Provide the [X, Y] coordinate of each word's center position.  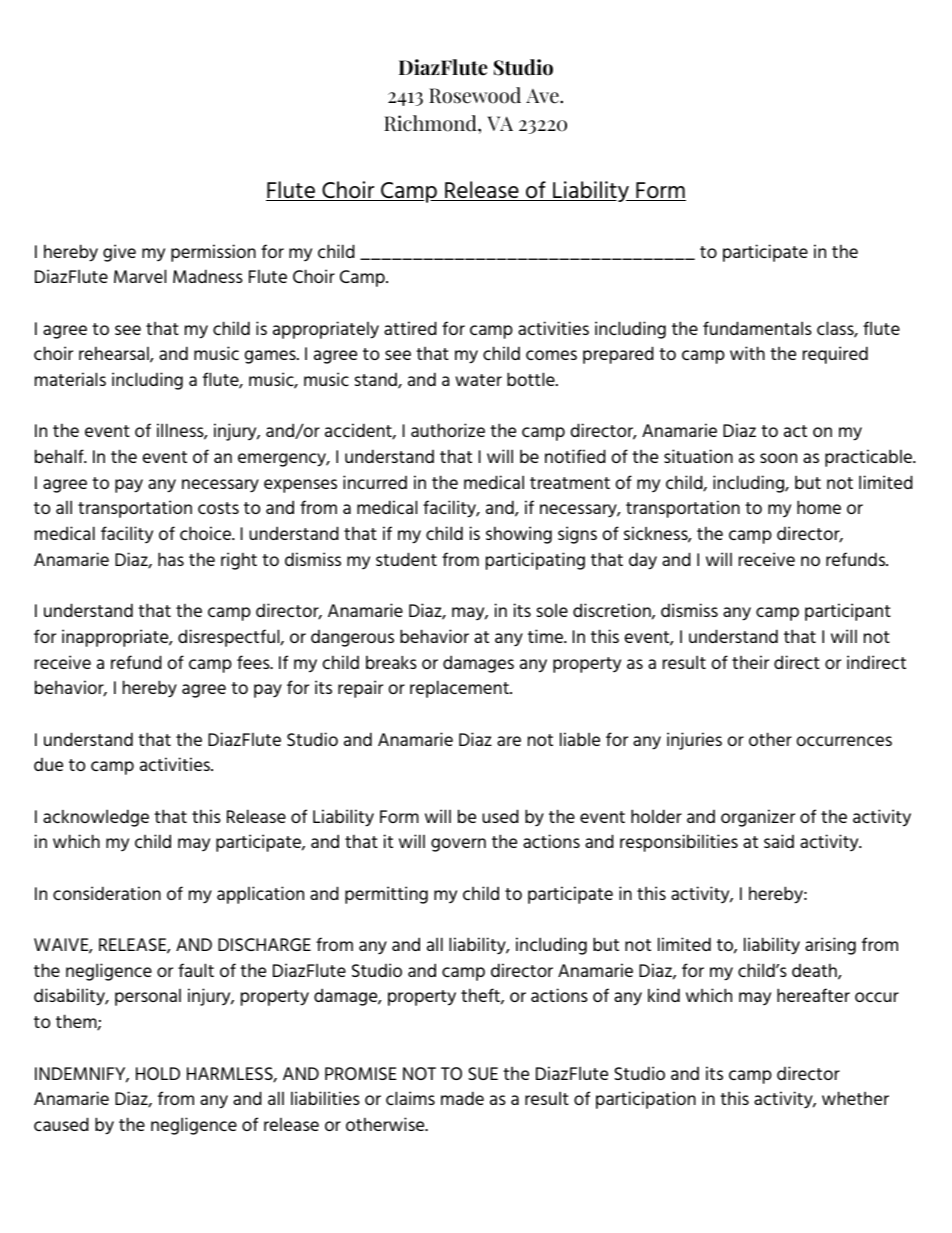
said [779, 841]
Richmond [431, 123]
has [171, 559]
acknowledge [96, 818]
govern [458, 845]
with [747, 353]
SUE [483, 1073]
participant [848, 612]
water [478, 380]
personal [148, 997]
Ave [543, 96]
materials [70, 379]
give [119, 253]
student [406, 559]
